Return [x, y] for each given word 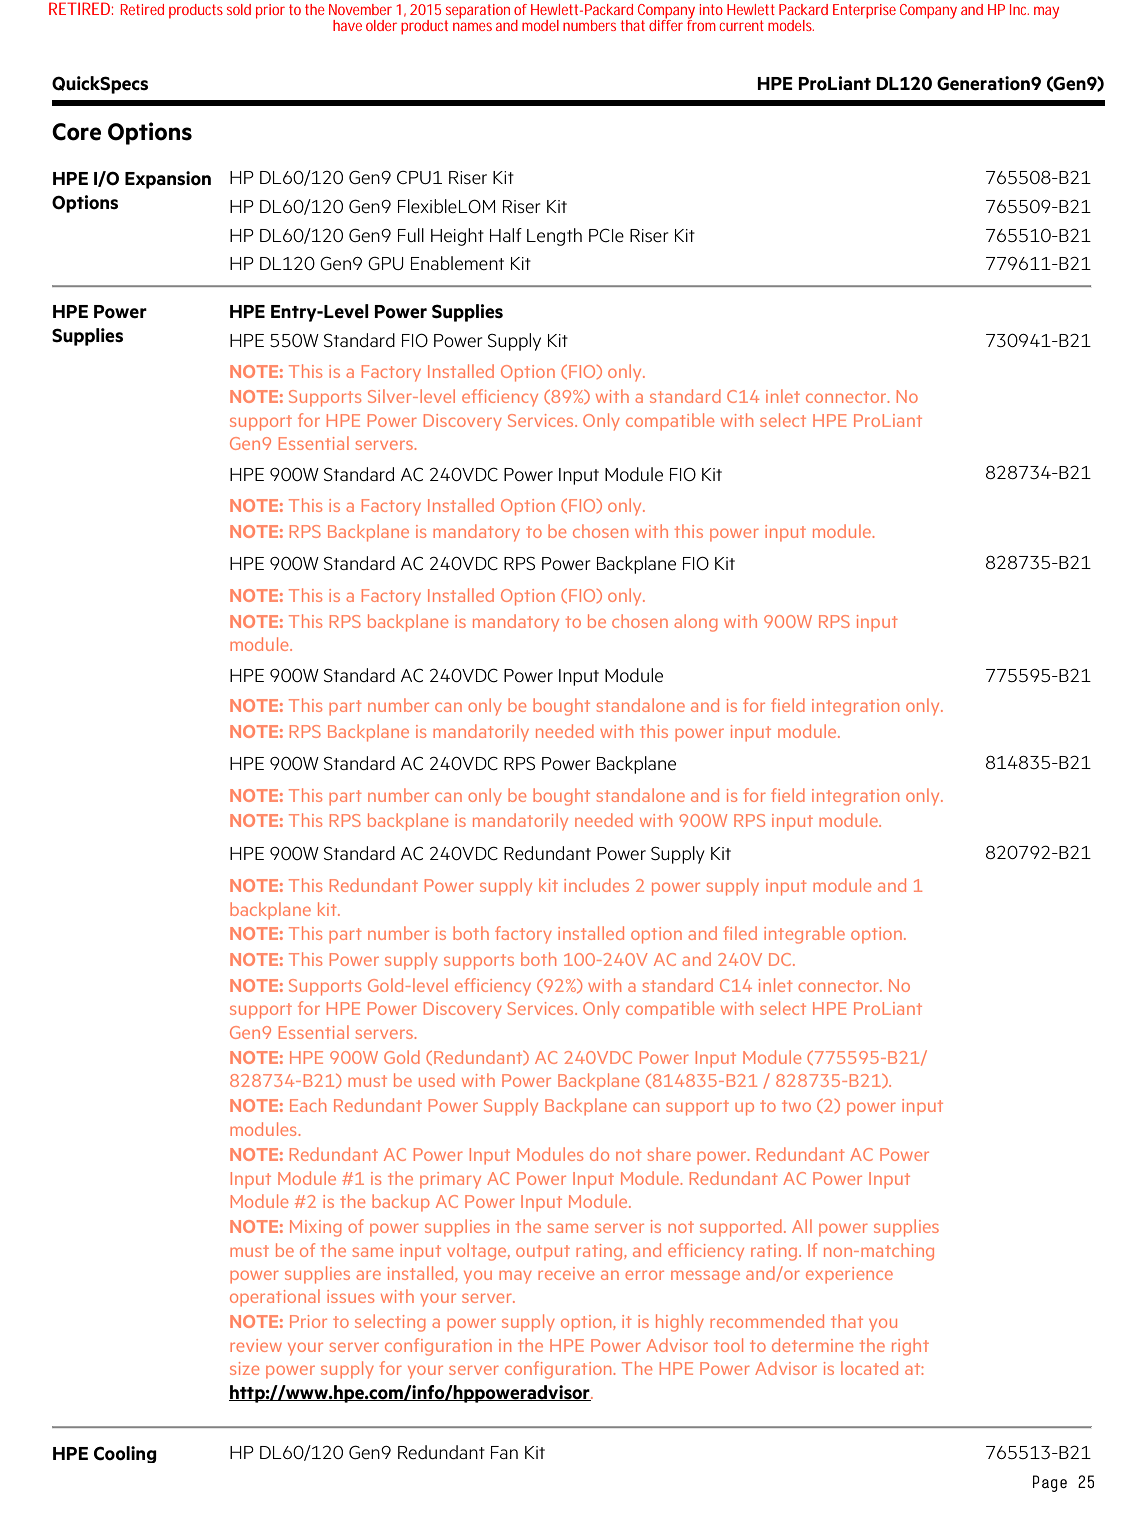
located [869, 1368]
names [472, 26]
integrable [804, 935]
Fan [504, 1452]
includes [596, 885]
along [695, 623]
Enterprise [864, 11]
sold [239, 9]
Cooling [125, 1454]
